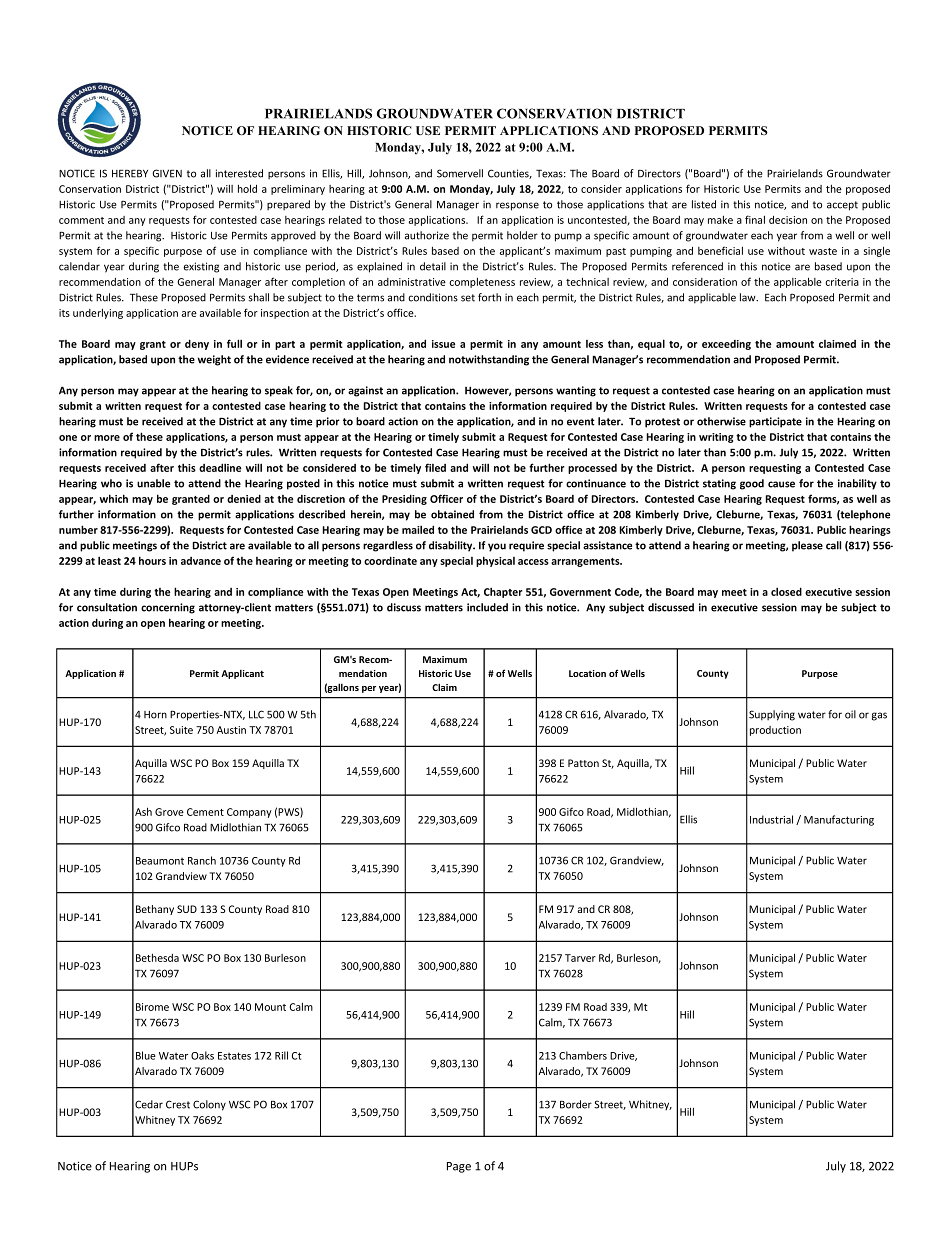 The width and height of the page is (952, 1233). What do you see at coordinates (517, 206) in the page?
I see `response` at bounding box center [517, 206].
